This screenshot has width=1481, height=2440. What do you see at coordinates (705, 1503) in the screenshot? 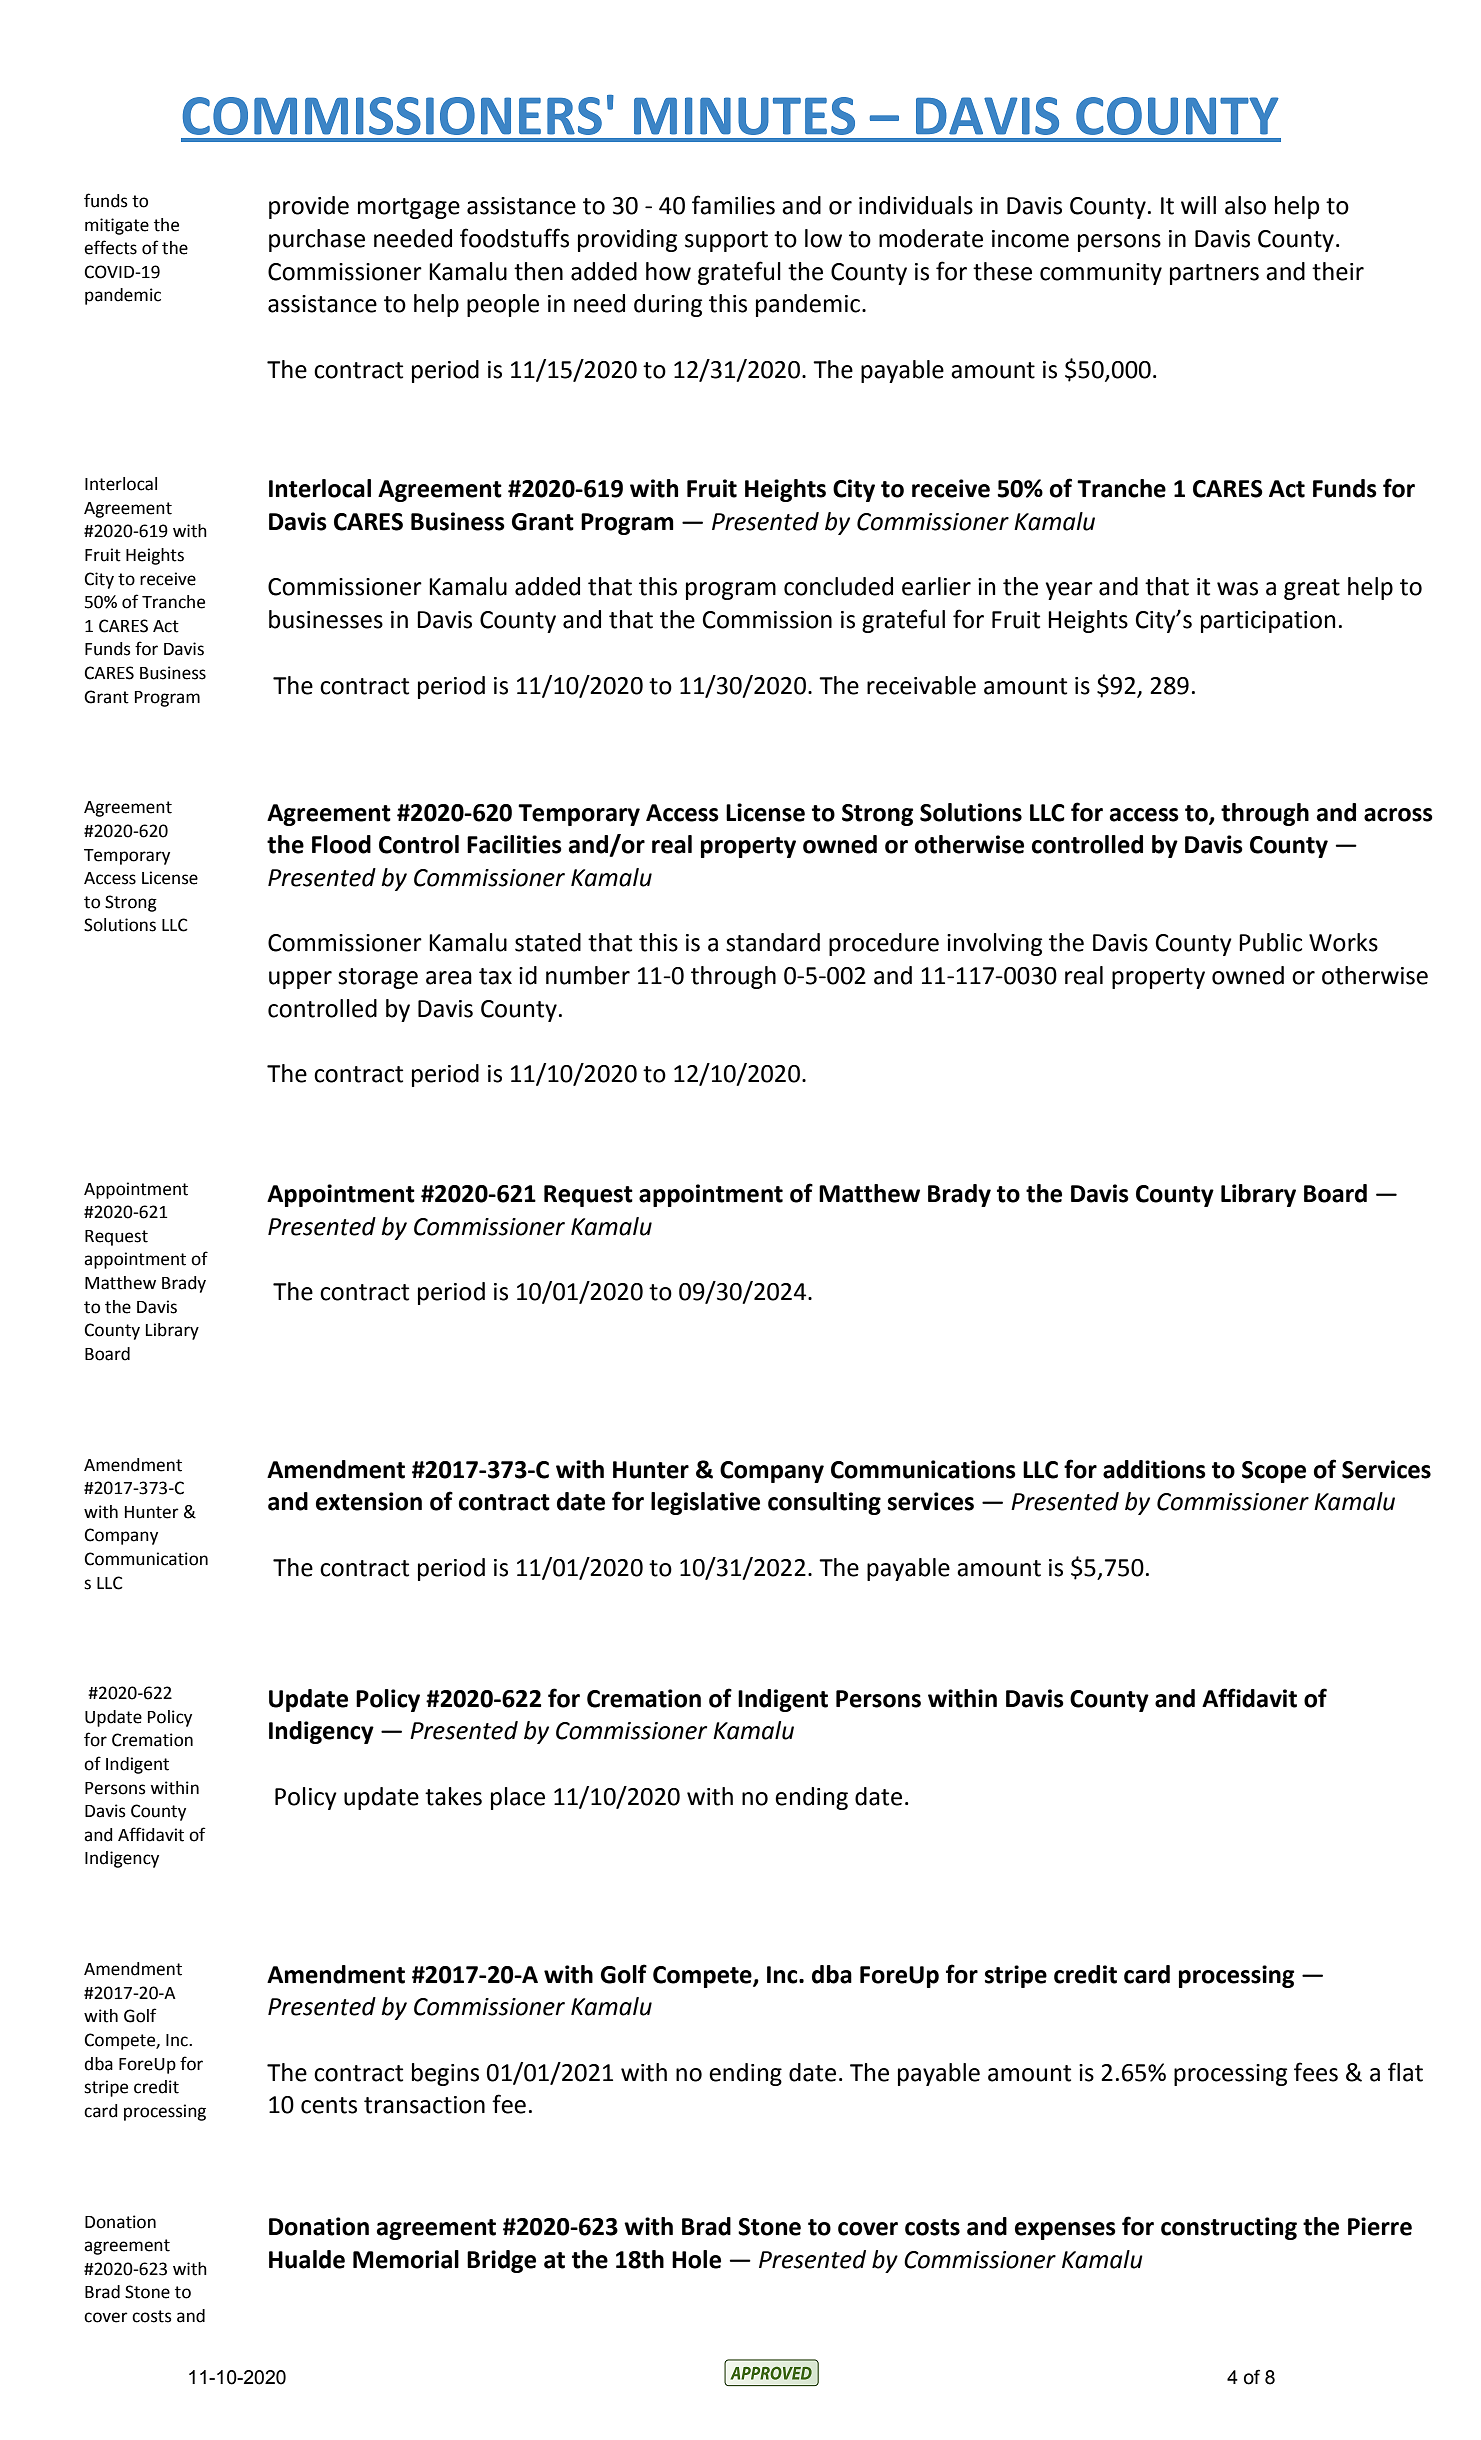
I see `legislative` at bounding box center [705, 1503].
